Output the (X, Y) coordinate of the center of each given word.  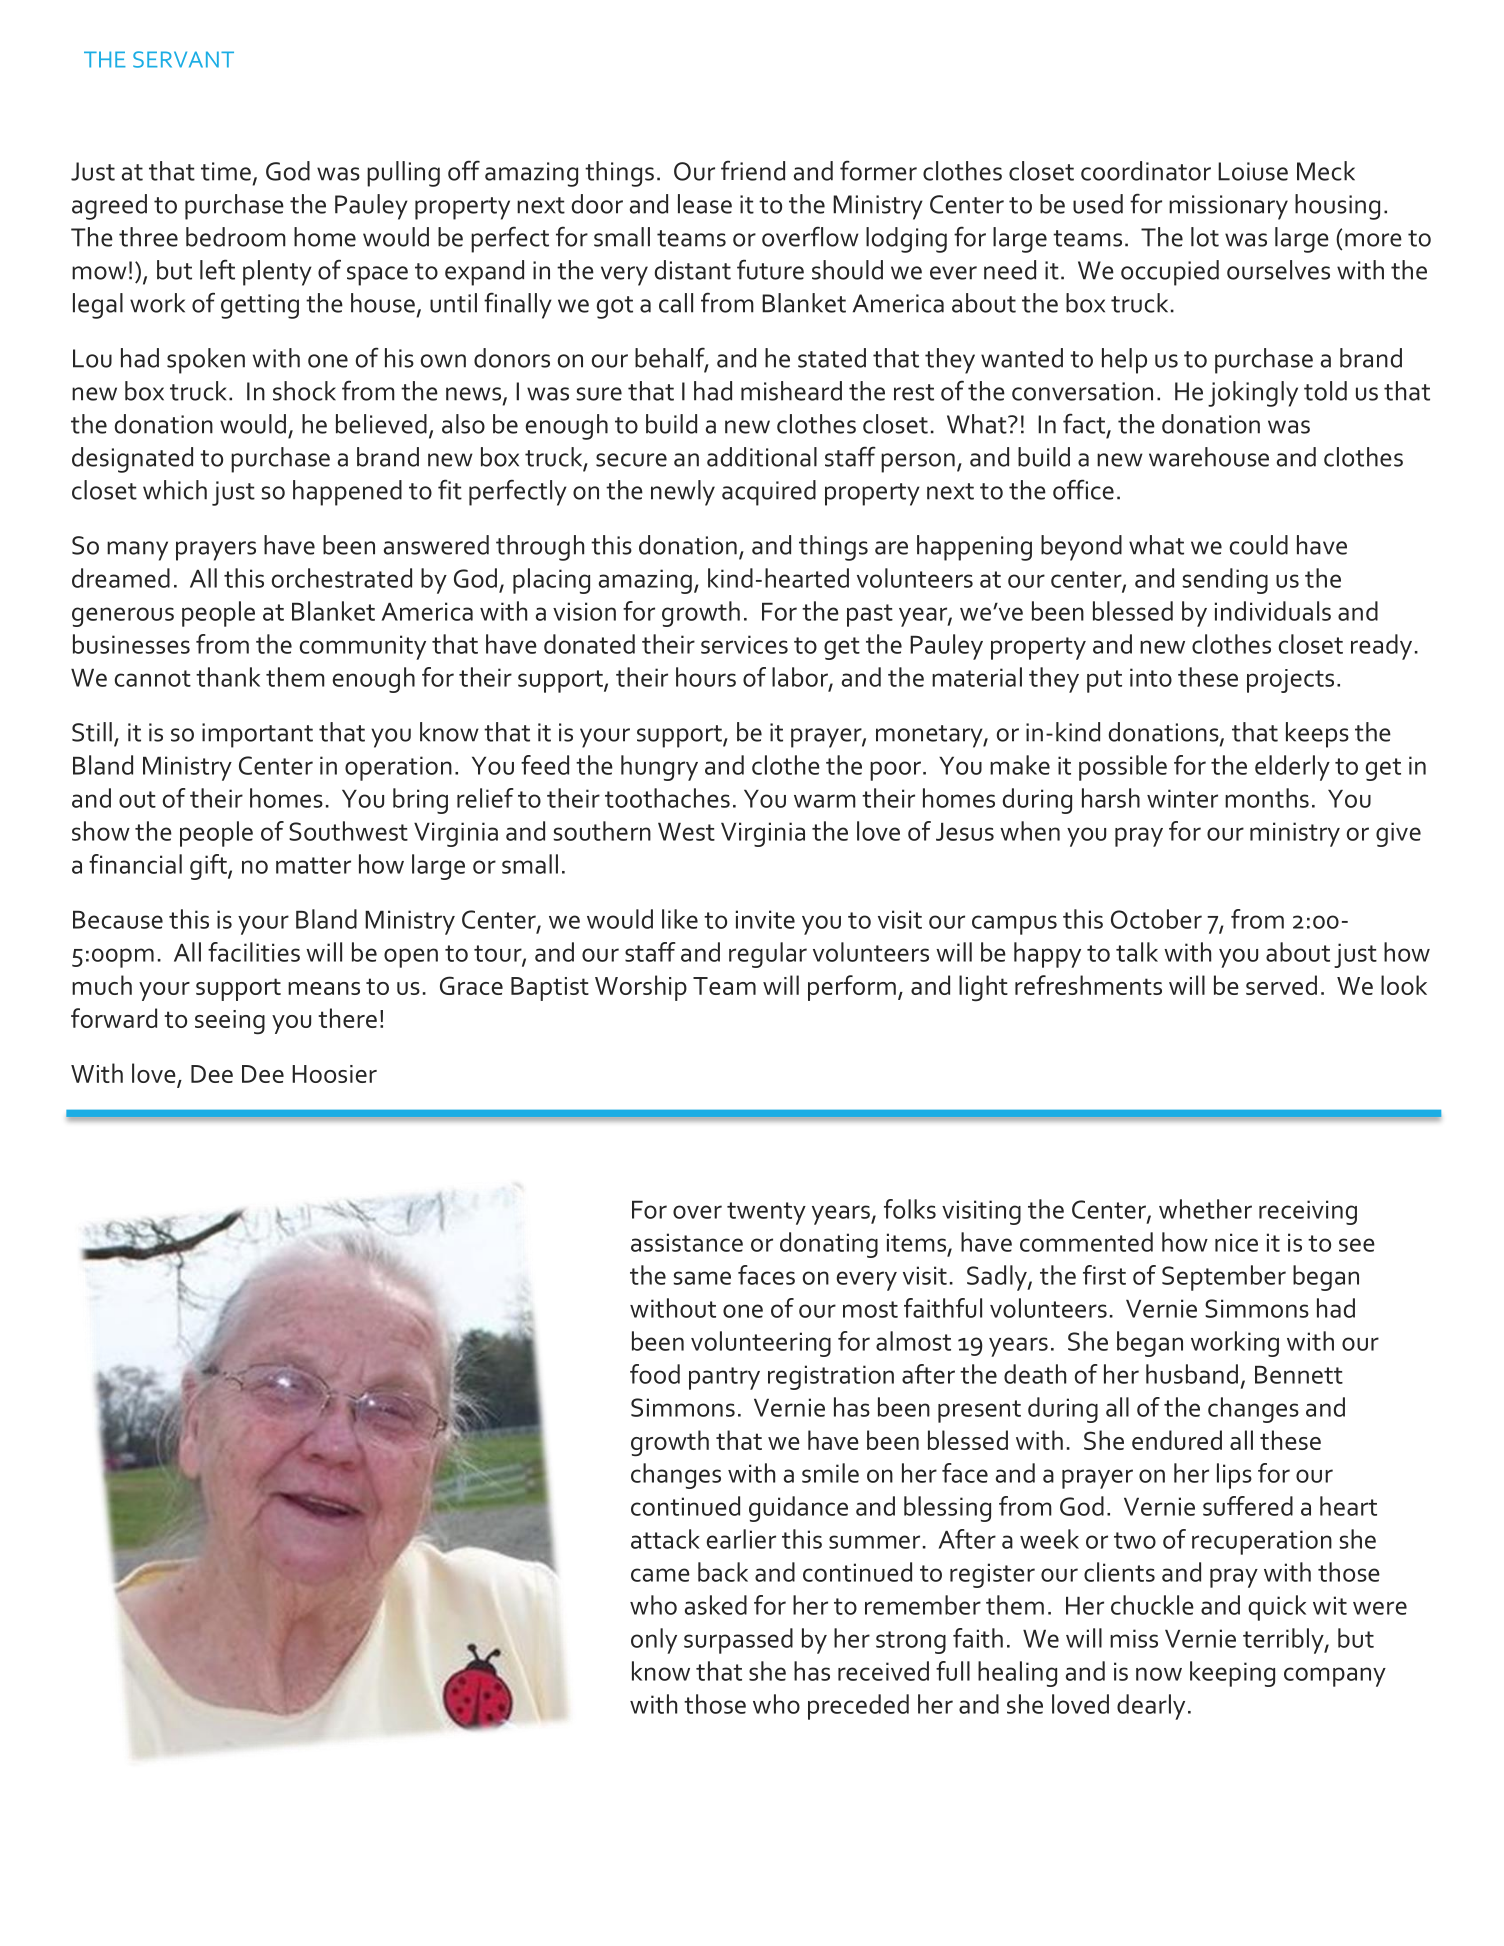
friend (753, 170)
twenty (766, 1213)
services (744, 644)
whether (1205, 1209)
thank (228, 677)
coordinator (1146, 171)
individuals (1273, 611)
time (226, 171)
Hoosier (334, 1074)
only (654, 1641)
